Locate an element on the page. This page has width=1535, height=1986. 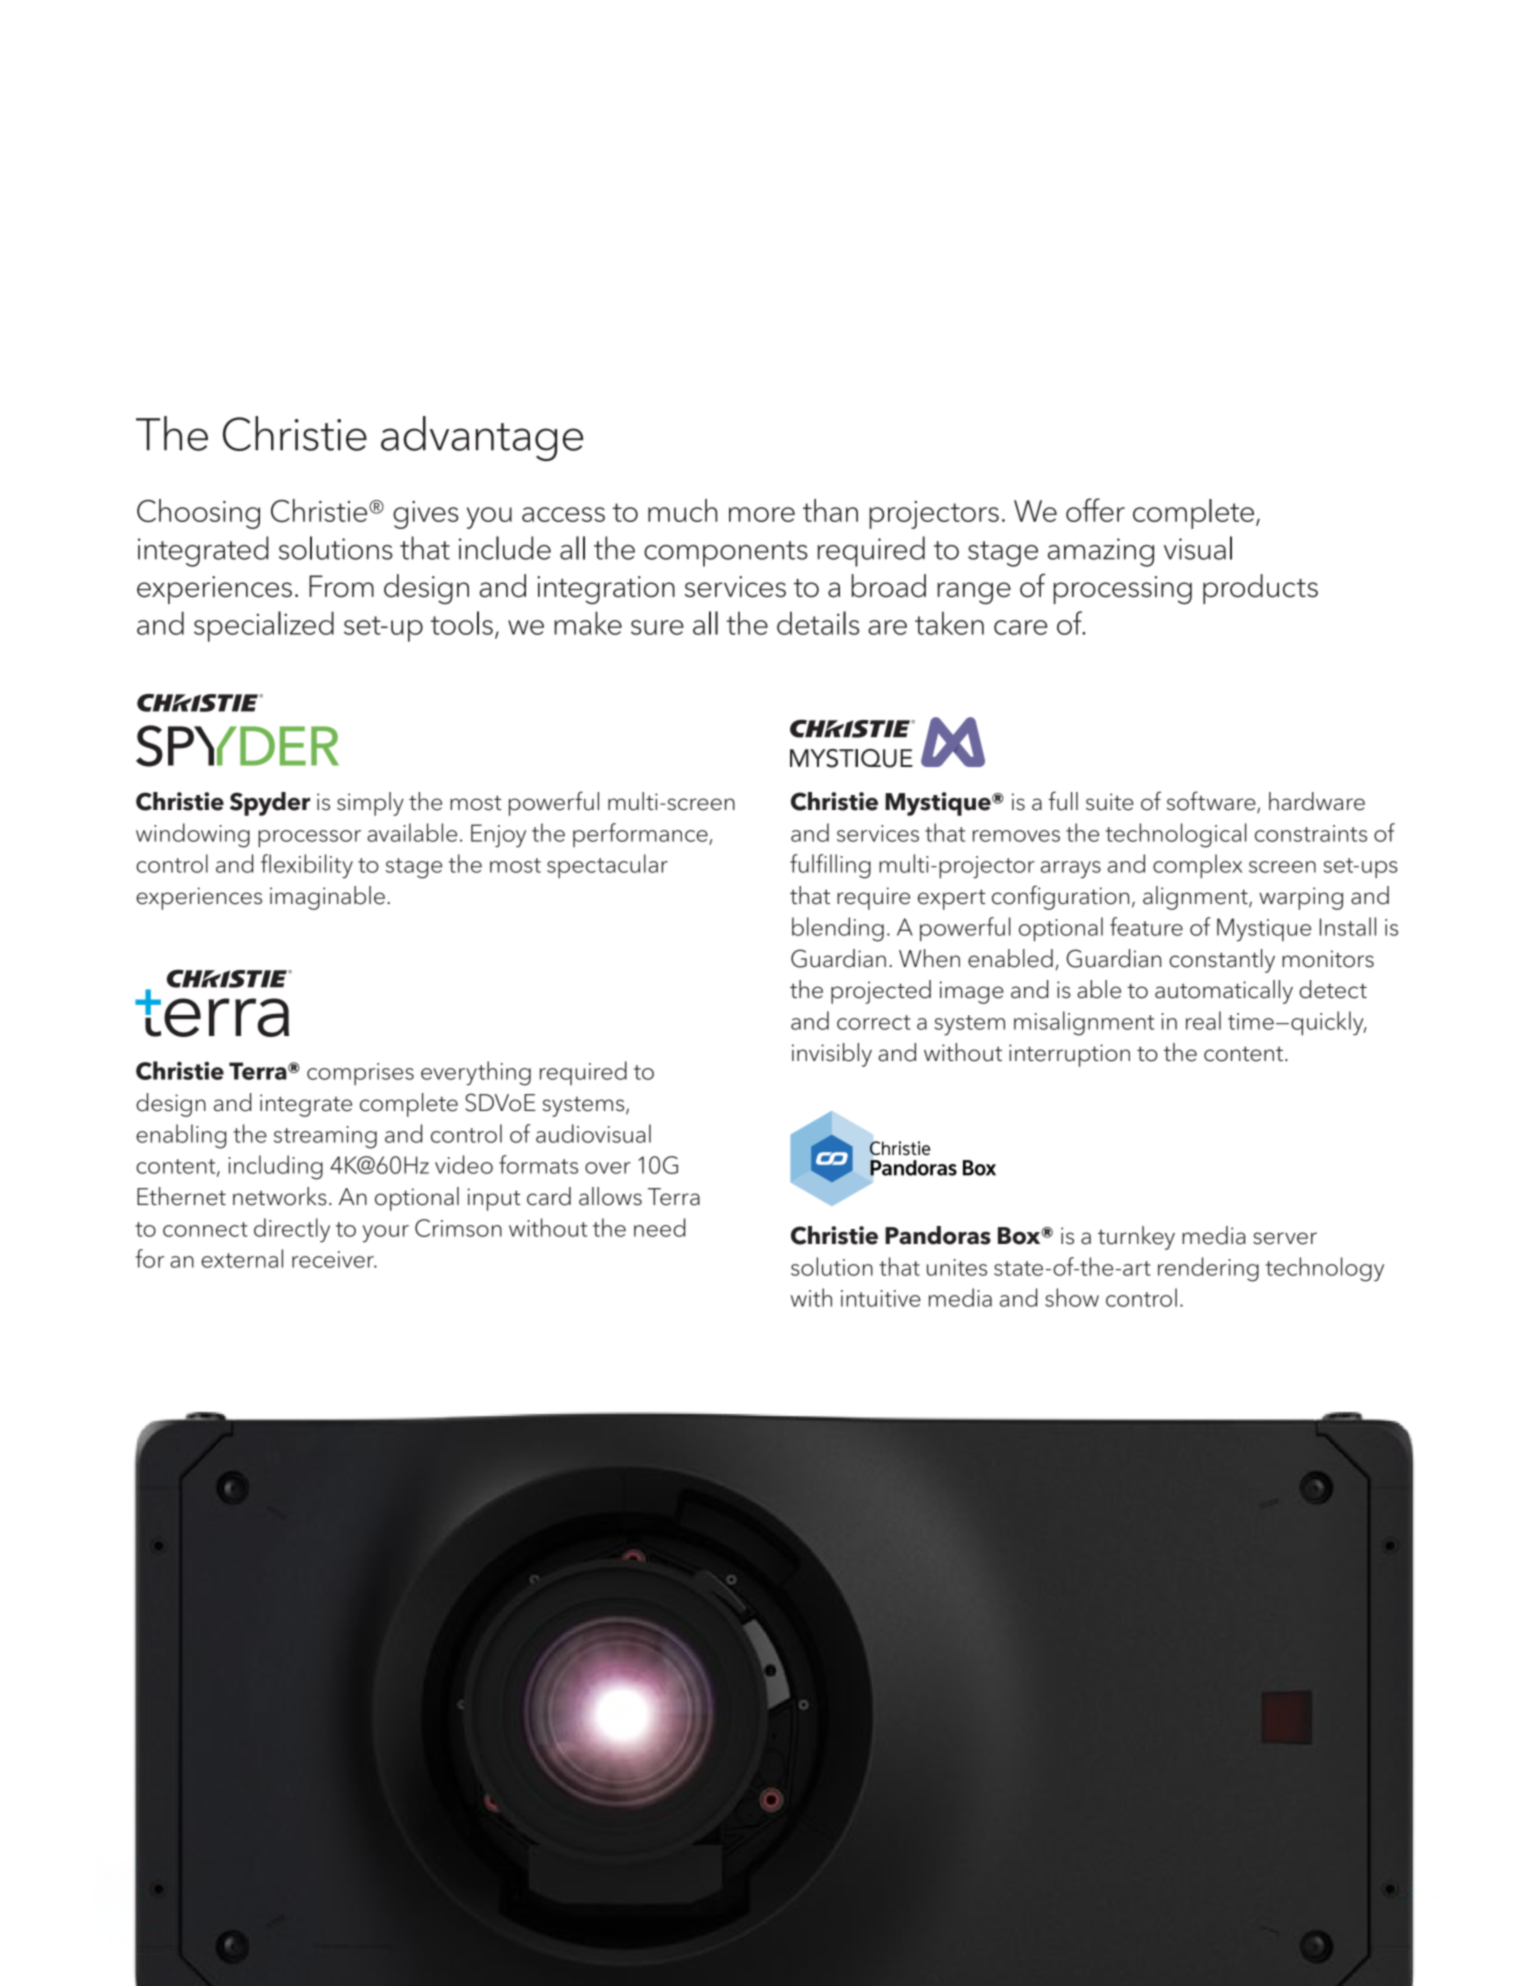
rendering is located at coordinates (1208, 1269).
